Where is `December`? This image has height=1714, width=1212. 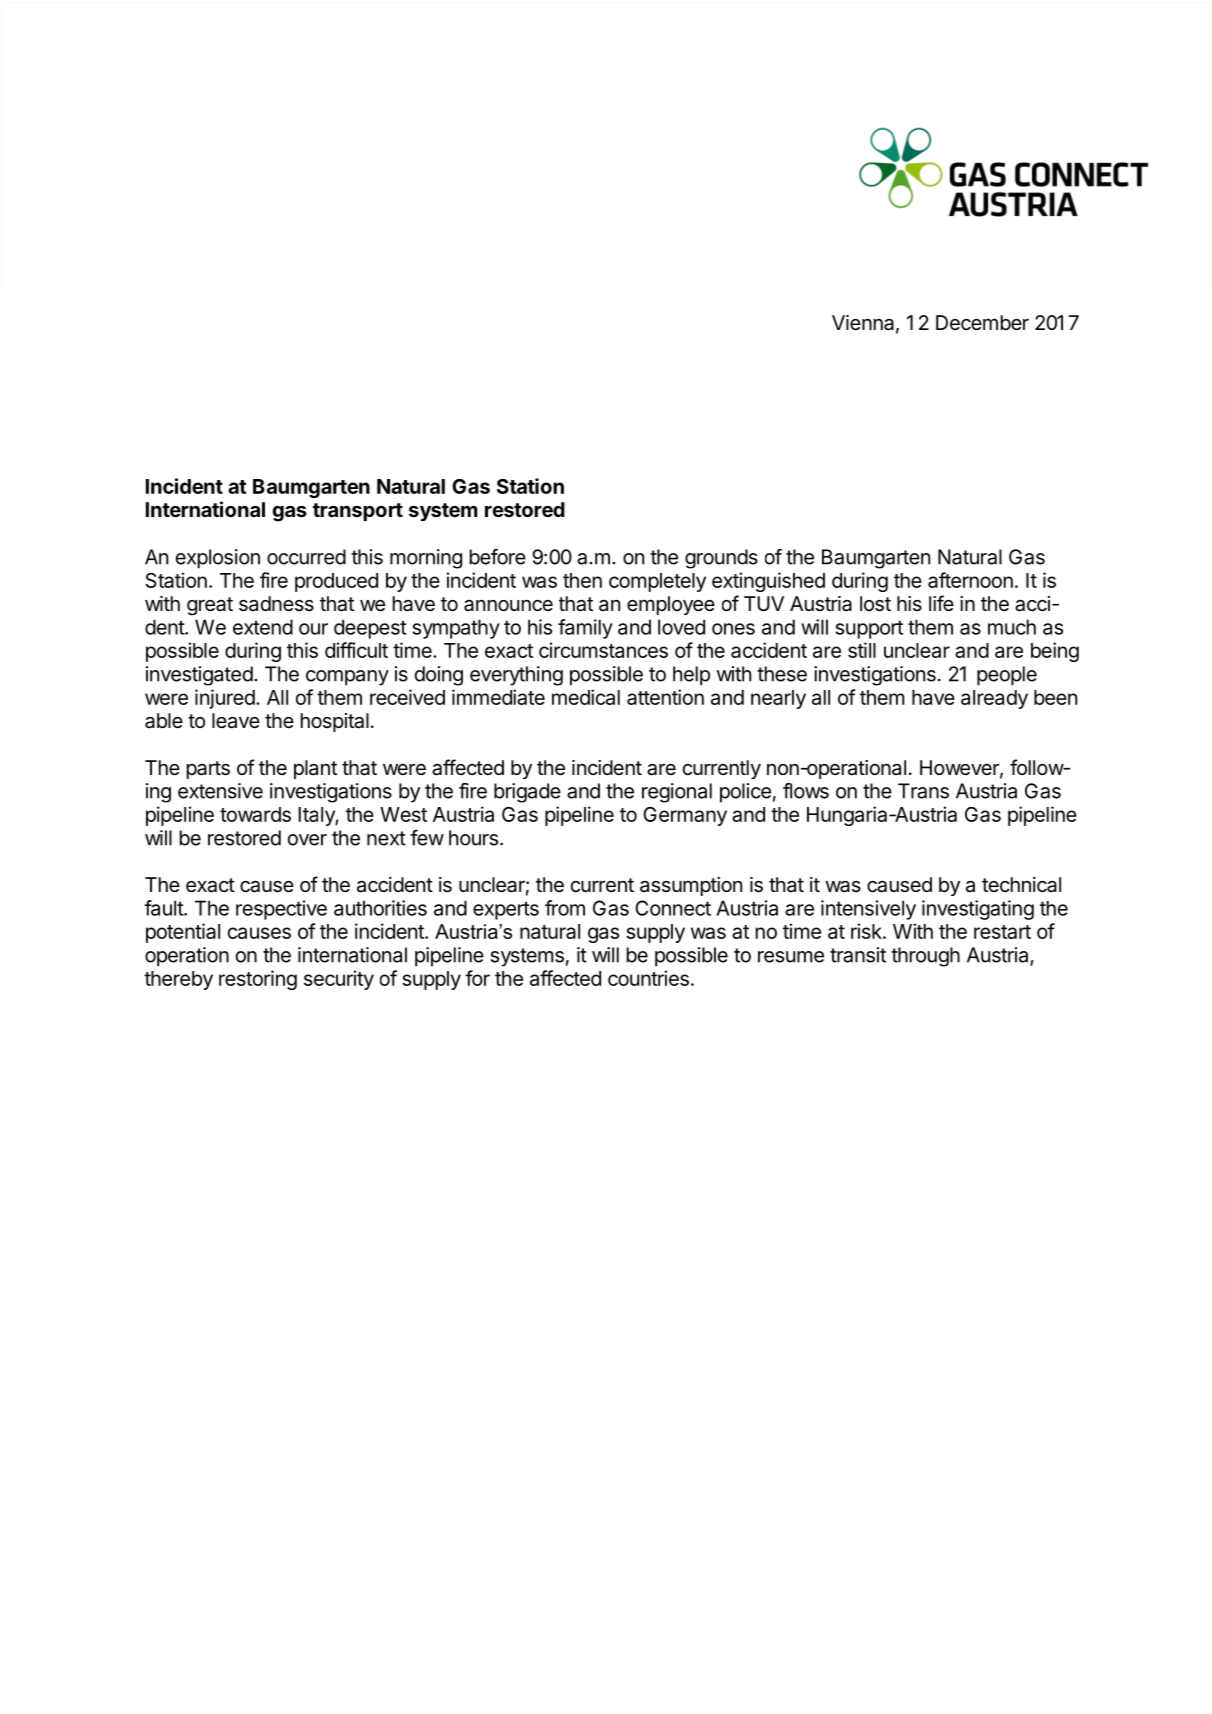
December is located at coordinates (982, 323).
